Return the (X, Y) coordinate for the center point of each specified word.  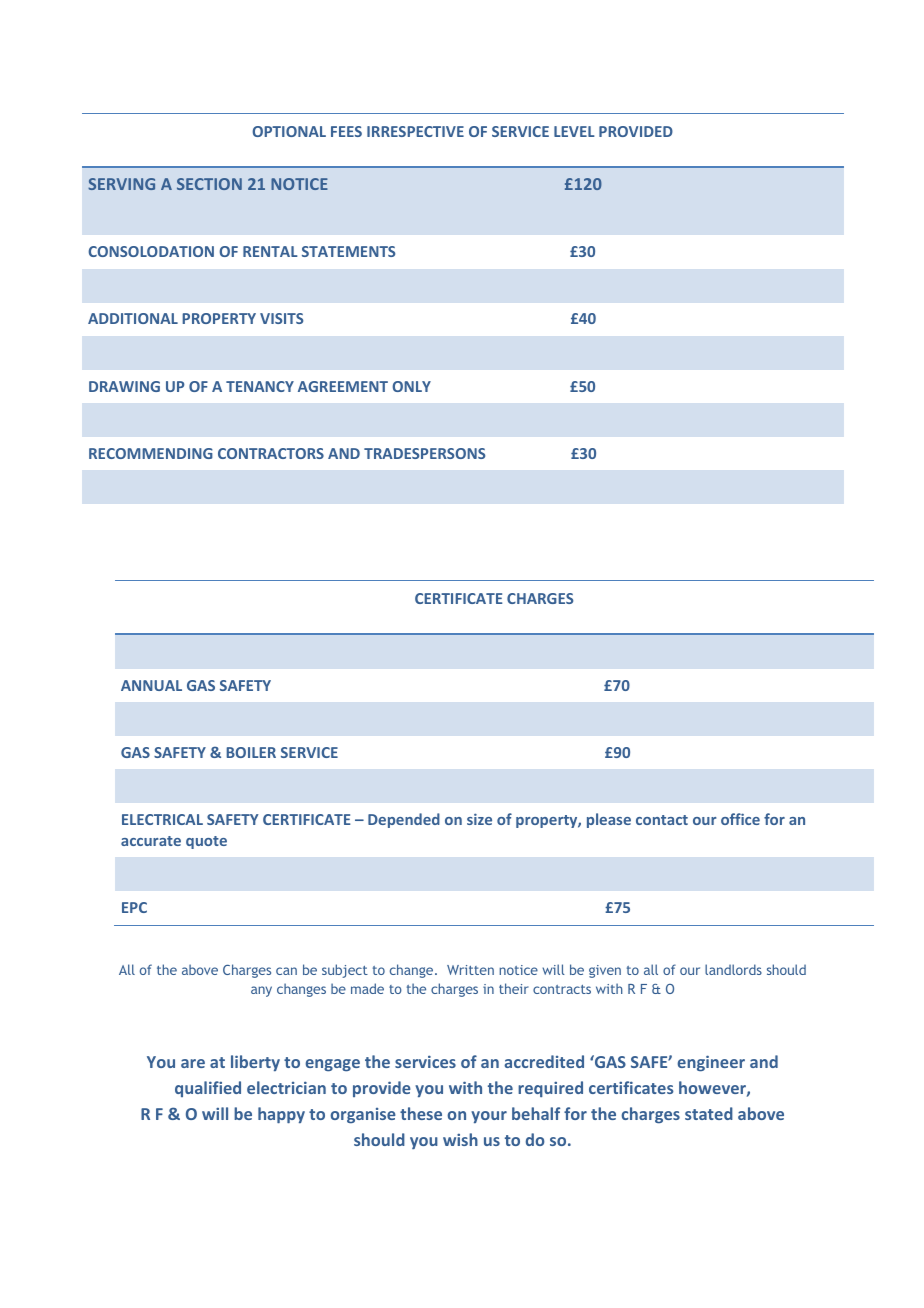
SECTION (209, 184)
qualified (208, 1089)
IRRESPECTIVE (415, 131)
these (421, 1113)
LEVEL (574, 131)
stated (709, 1113)
